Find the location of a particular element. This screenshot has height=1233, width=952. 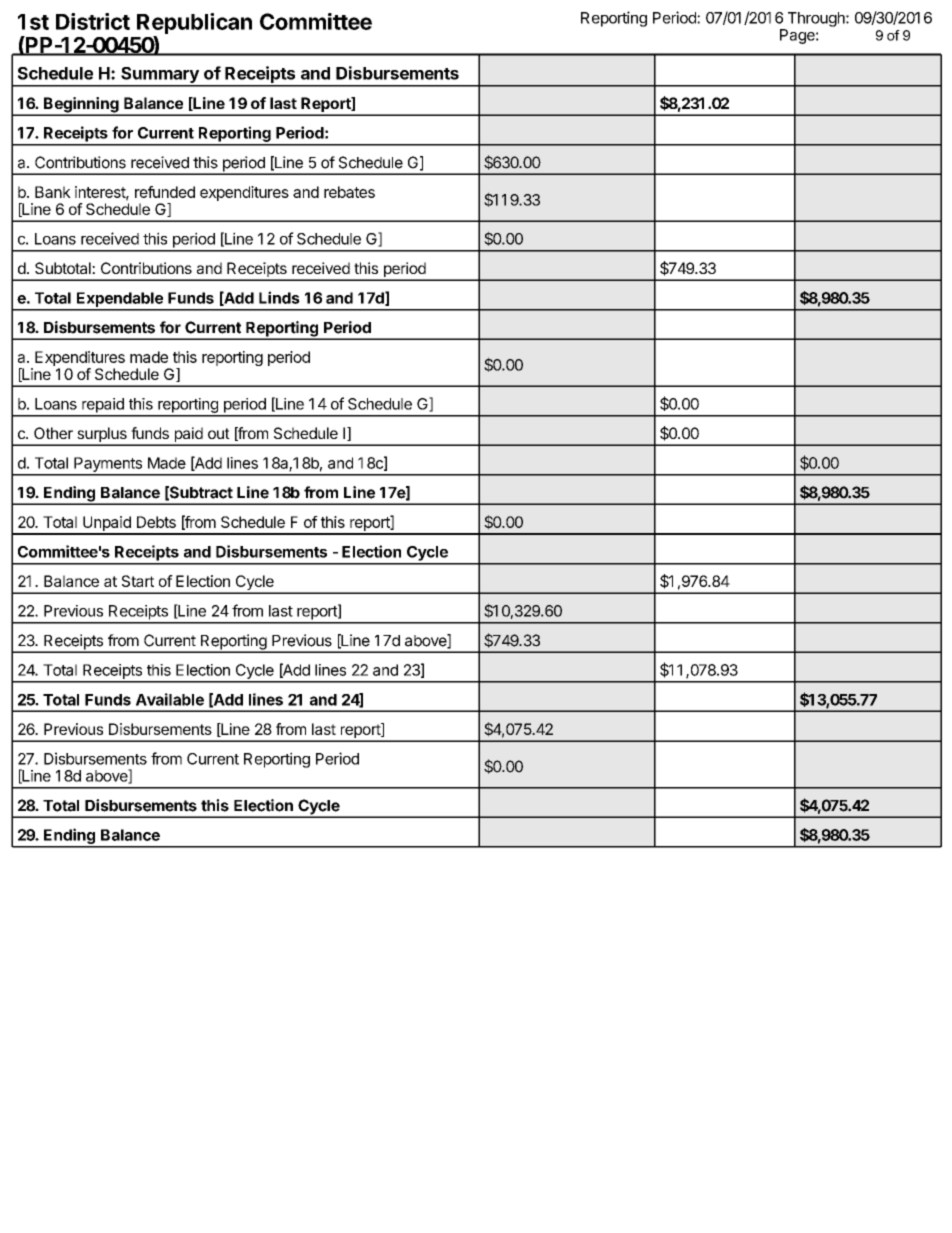

Debts is located at coordinates (156, 522).
